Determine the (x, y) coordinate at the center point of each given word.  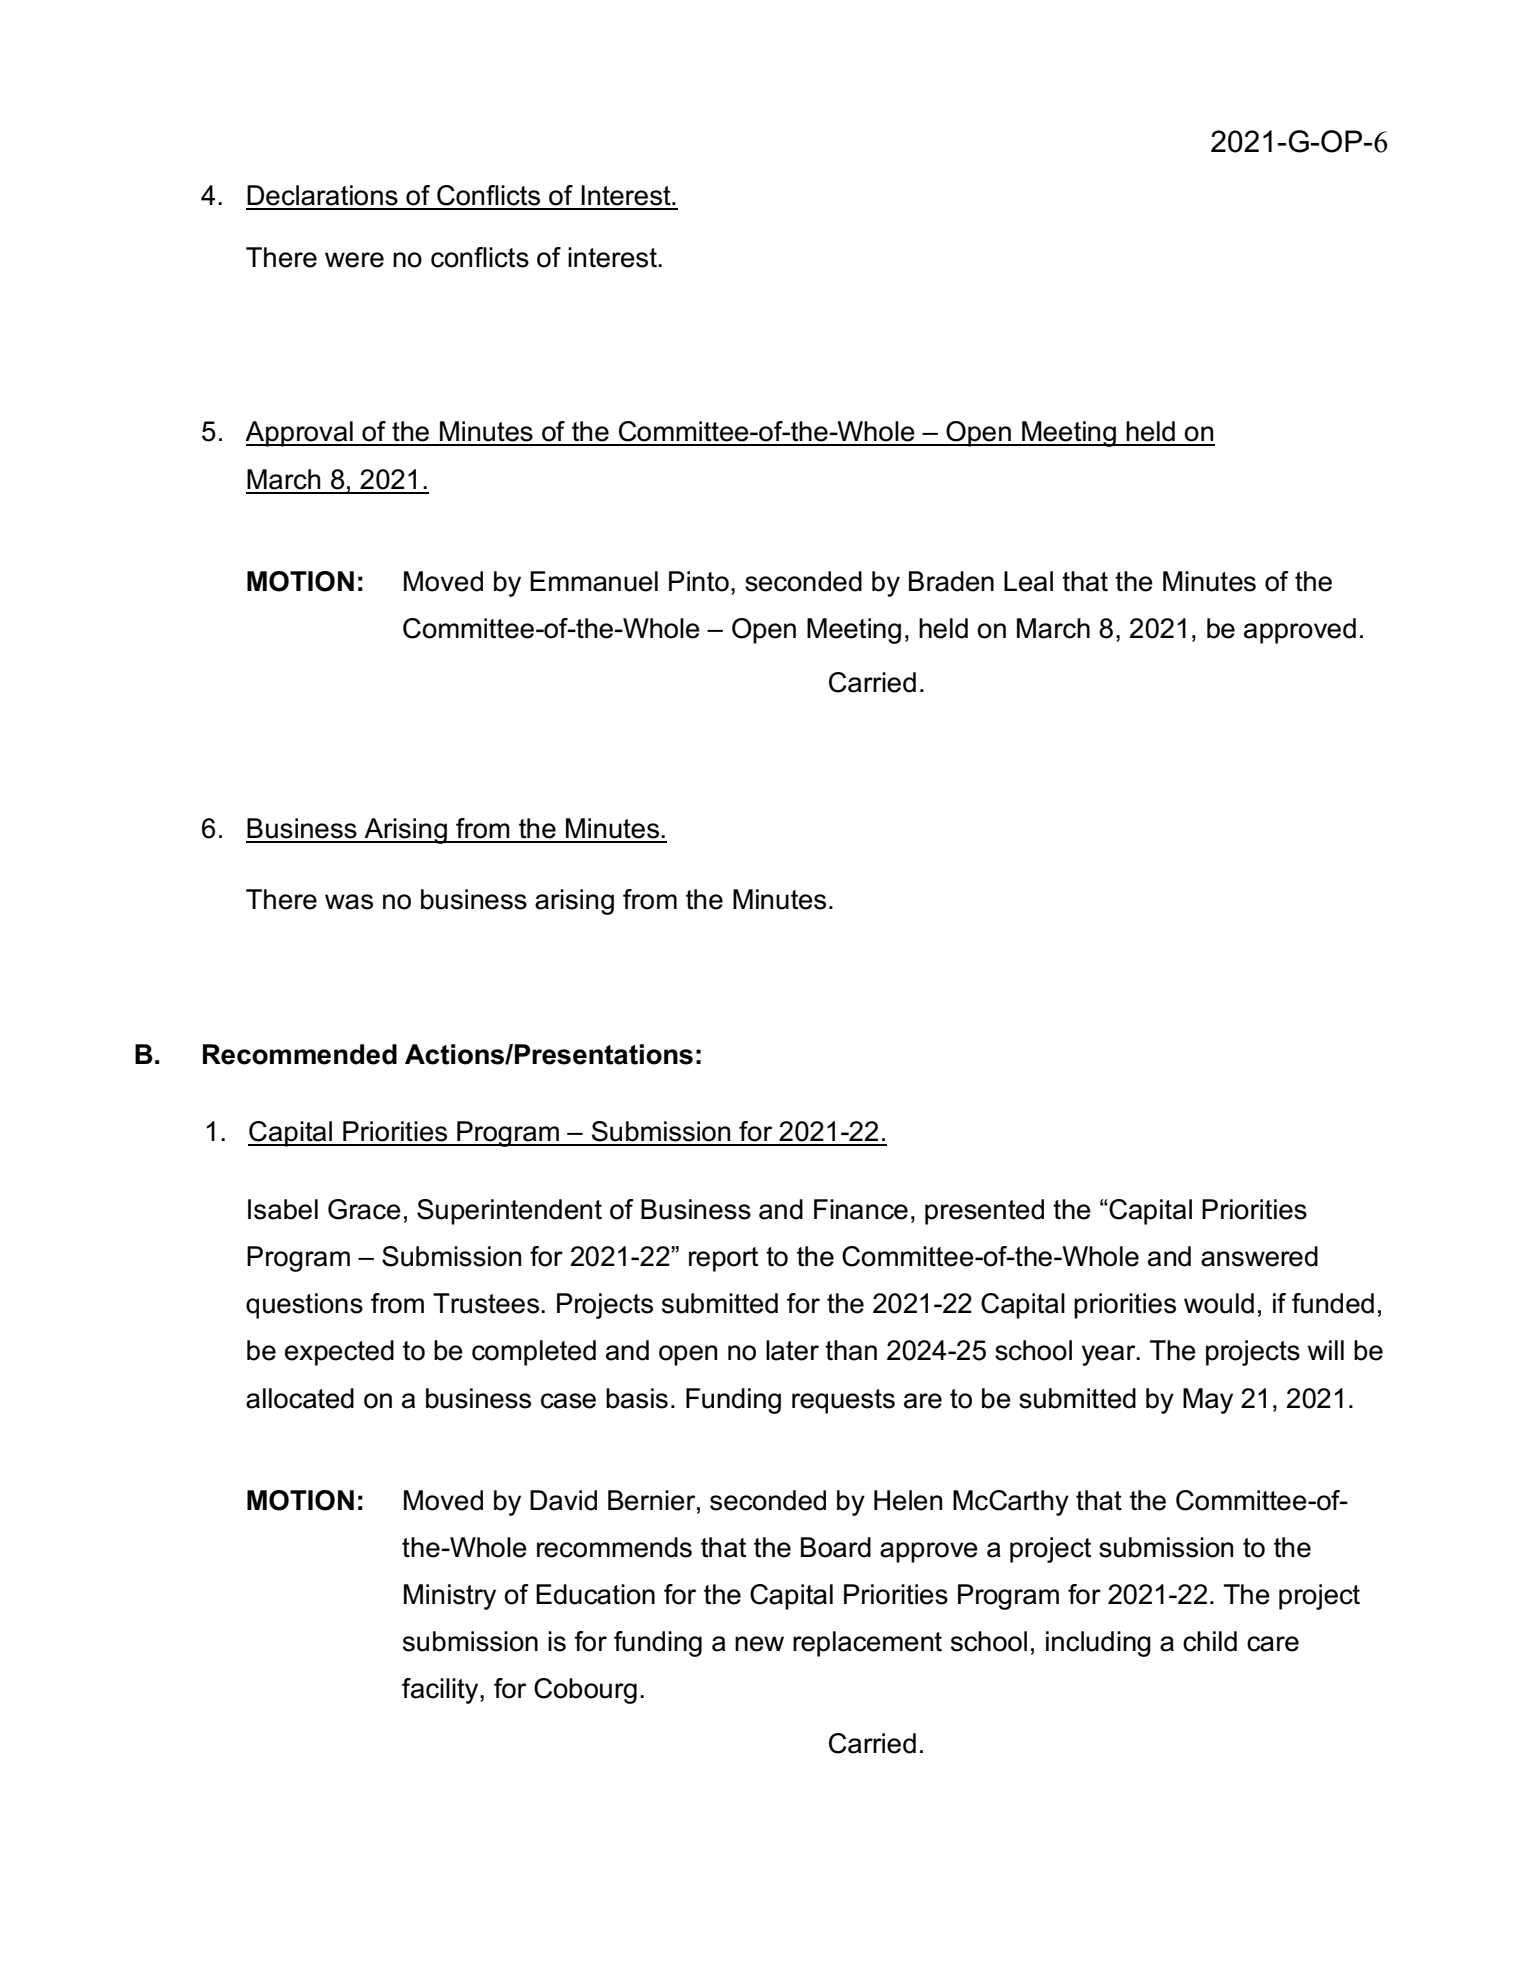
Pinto (699, 581)
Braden (951, 581)
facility (441, 1691)
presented (984, 1212)
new (759, 1644)
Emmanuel (594, 581)
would (1219, 1303)
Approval (300, 434)
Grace (364, 1209)
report (723, 1259)
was (349, 902)
